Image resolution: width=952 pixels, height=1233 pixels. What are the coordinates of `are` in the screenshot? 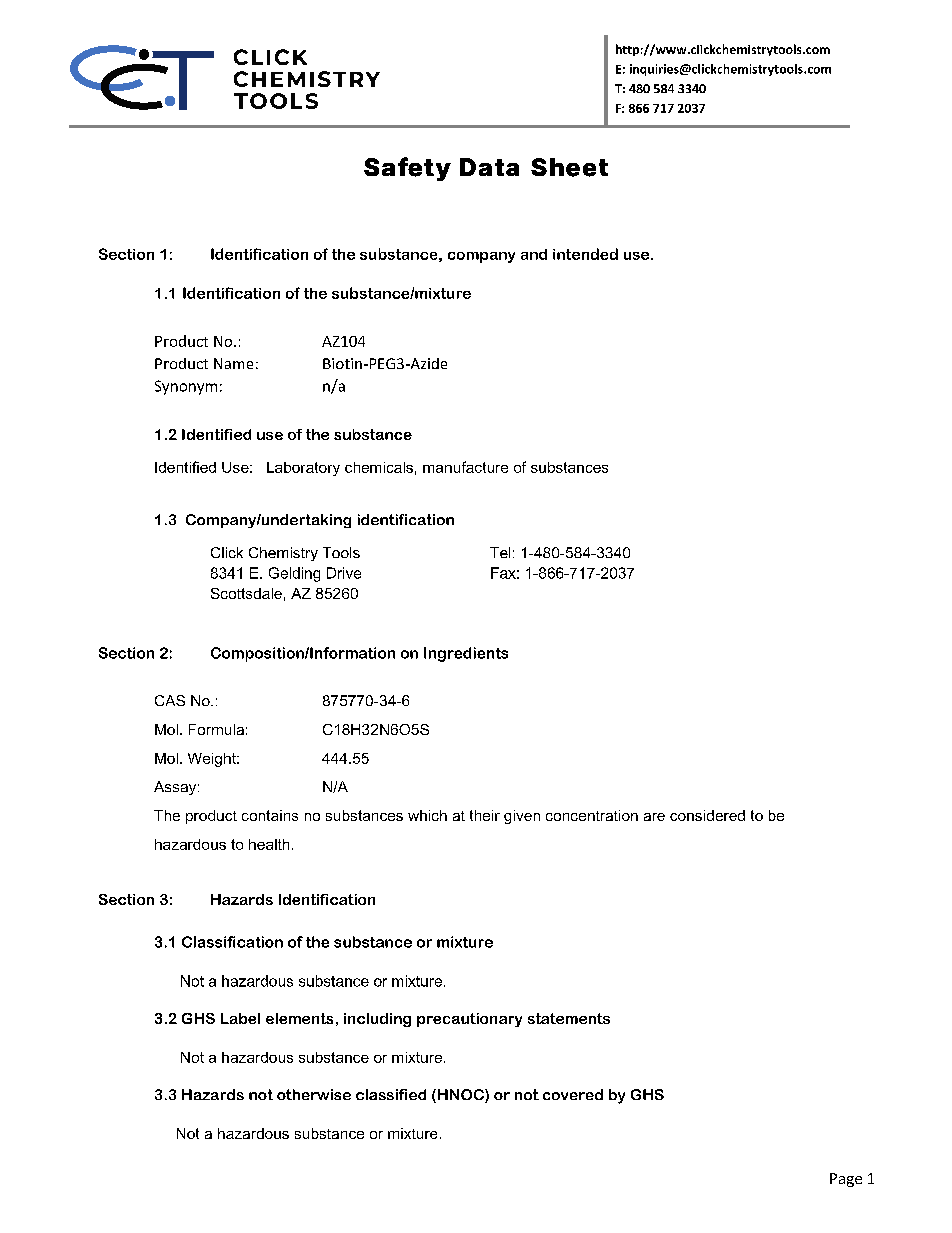 It's located at (654, 817).
